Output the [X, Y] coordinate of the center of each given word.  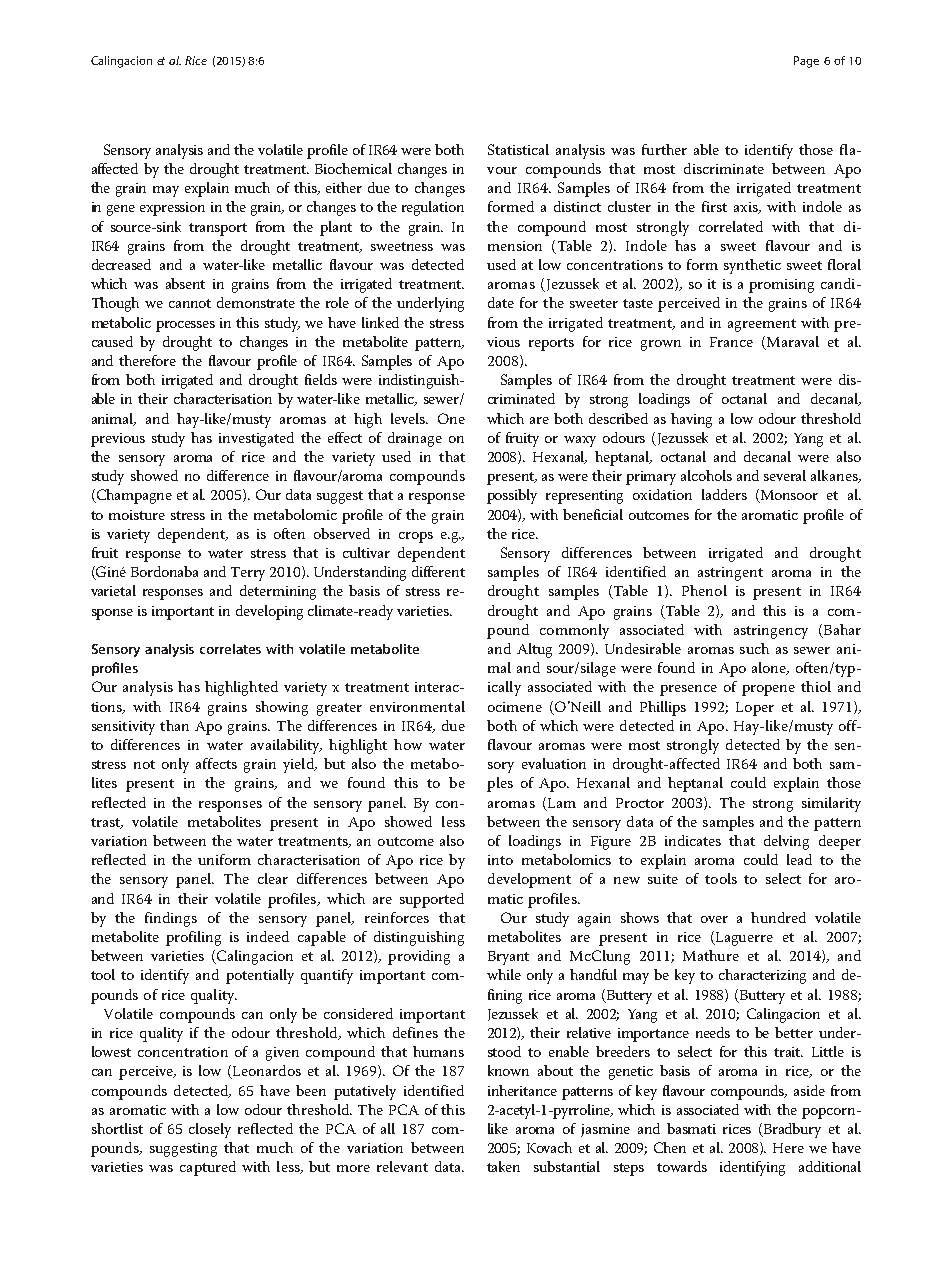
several [785, 475]
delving [786, 842]
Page [806, 62]
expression [172, 209]
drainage [415, 439]
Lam [560, 803]
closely [210, 1130]
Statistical [518, 149]
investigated [256, 439]
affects [216, 763]
